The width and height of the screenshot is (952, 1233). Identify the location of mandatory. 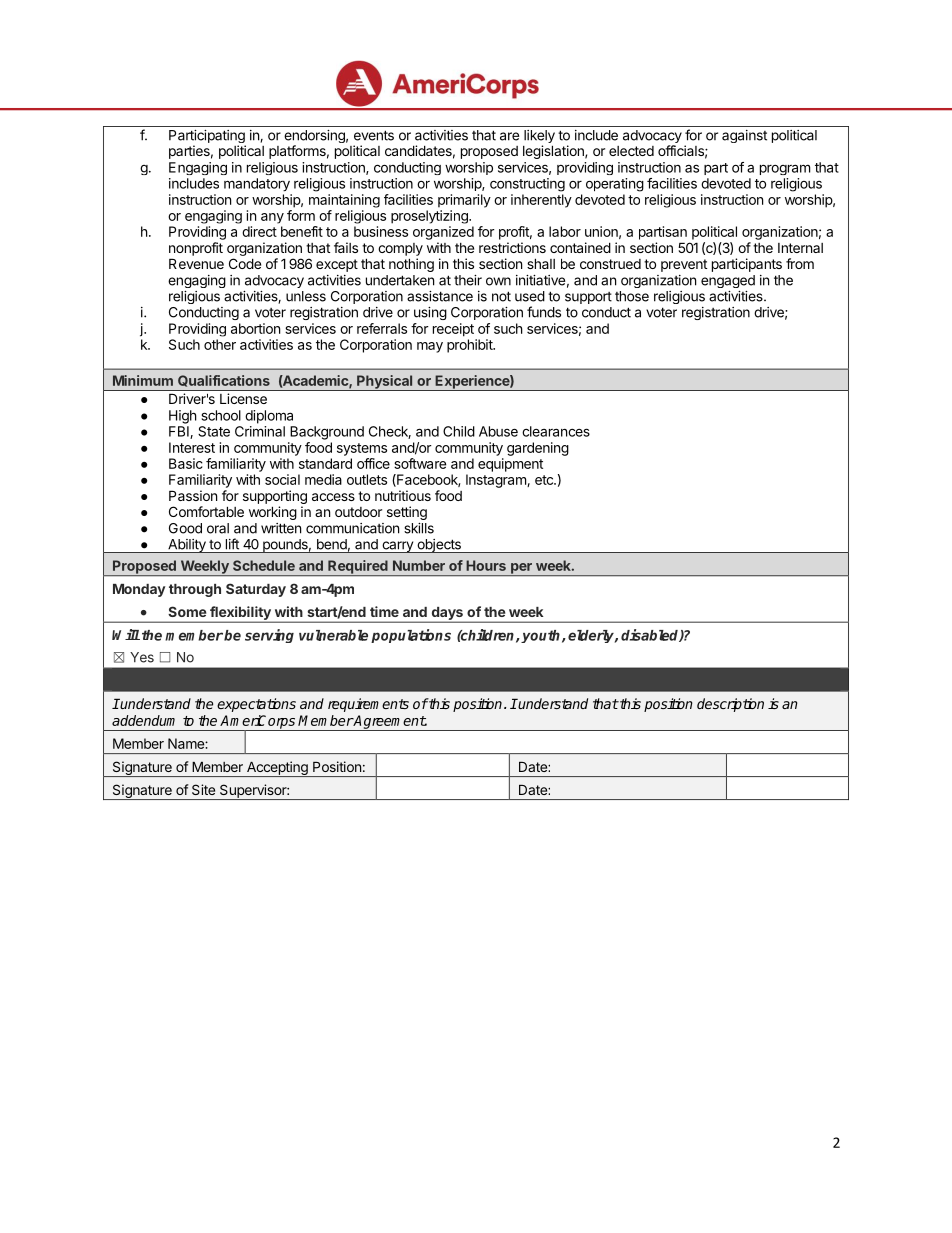
(257, 185).
